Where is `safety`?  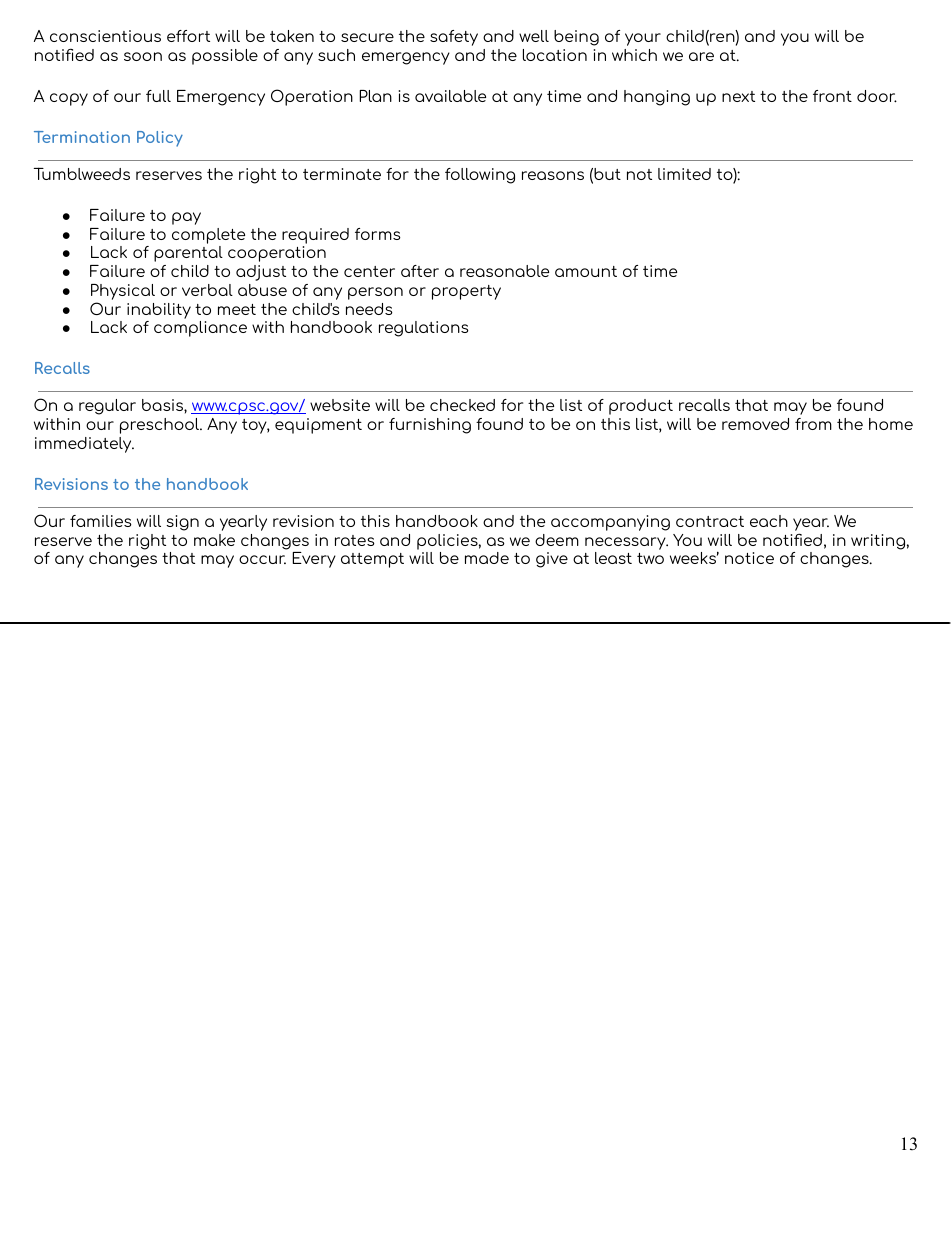
safety is located at coordinates (454, 38).
